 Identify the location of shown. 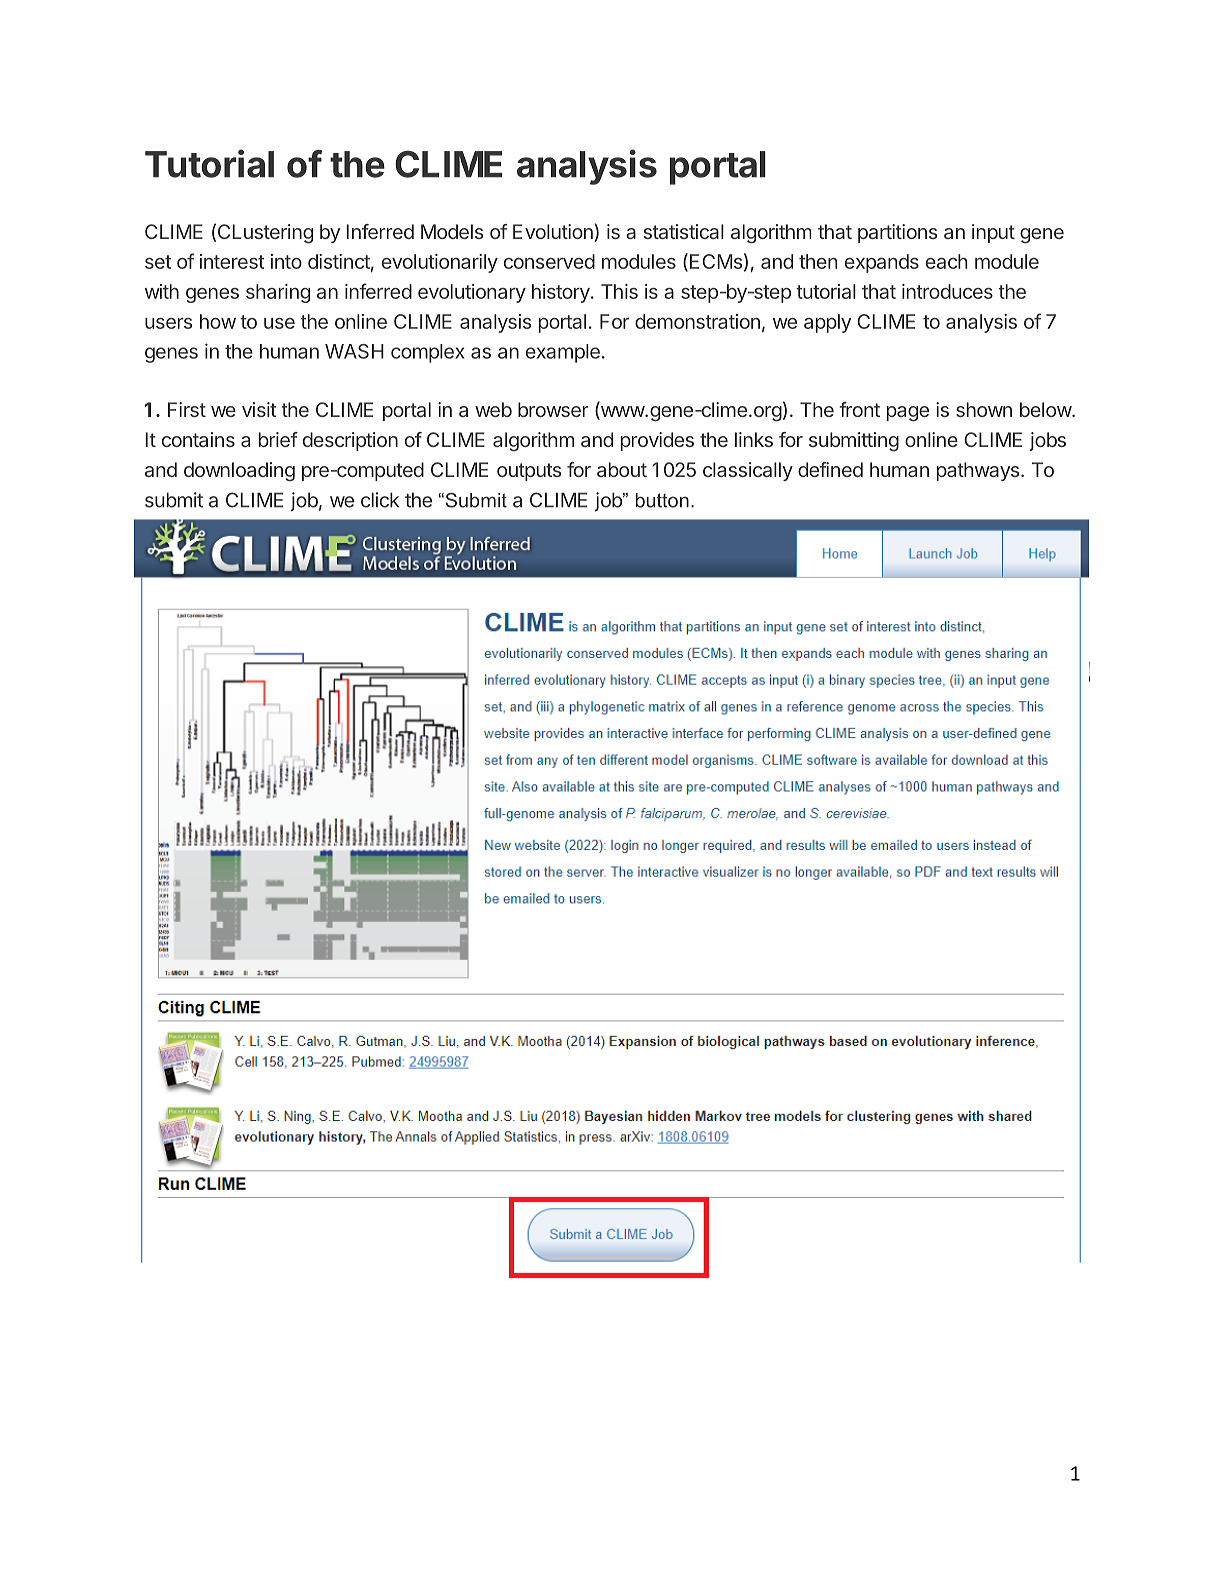
(984, 409).
